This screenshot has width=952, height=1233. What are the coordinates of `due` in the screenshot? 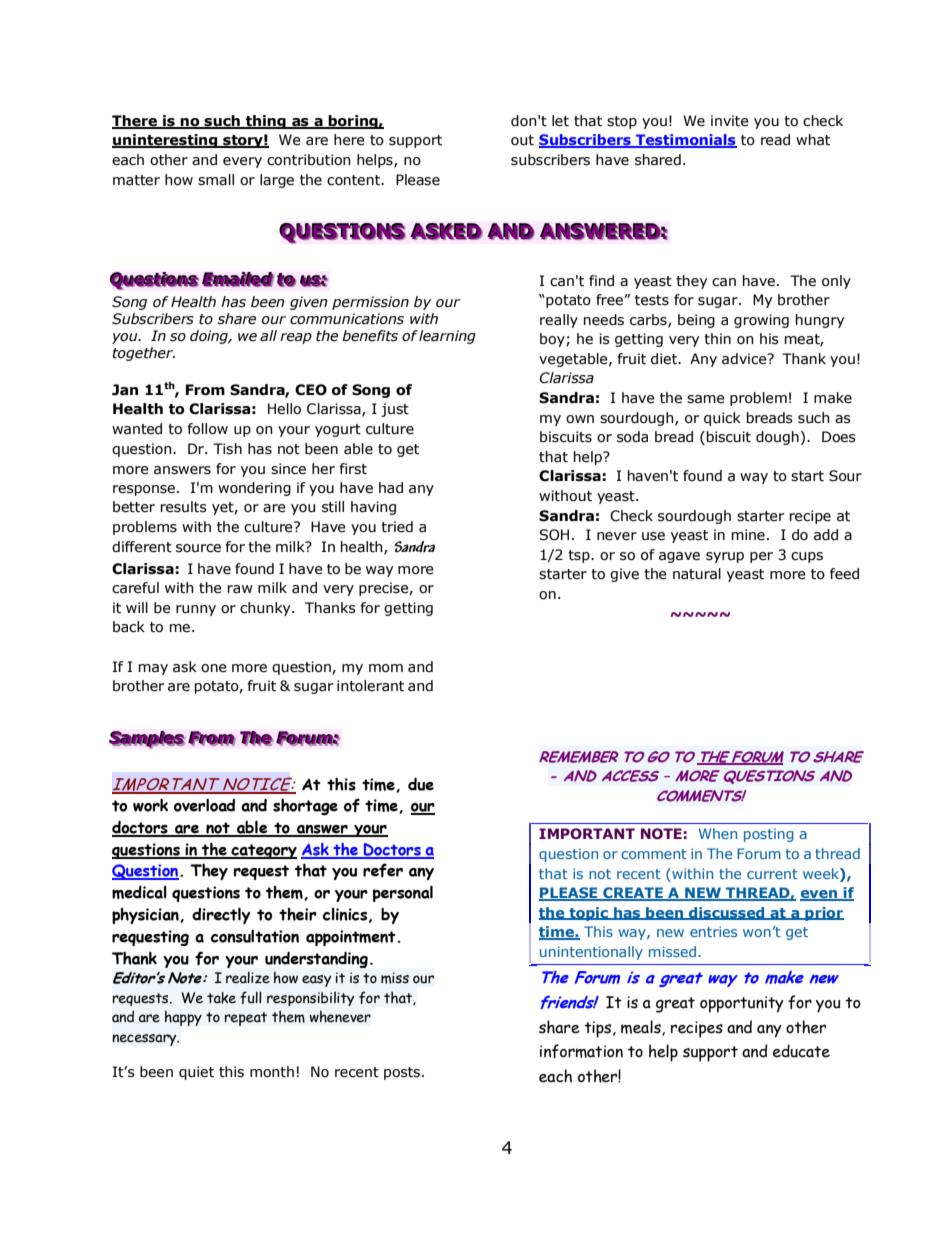 It's located at (421, 784).
